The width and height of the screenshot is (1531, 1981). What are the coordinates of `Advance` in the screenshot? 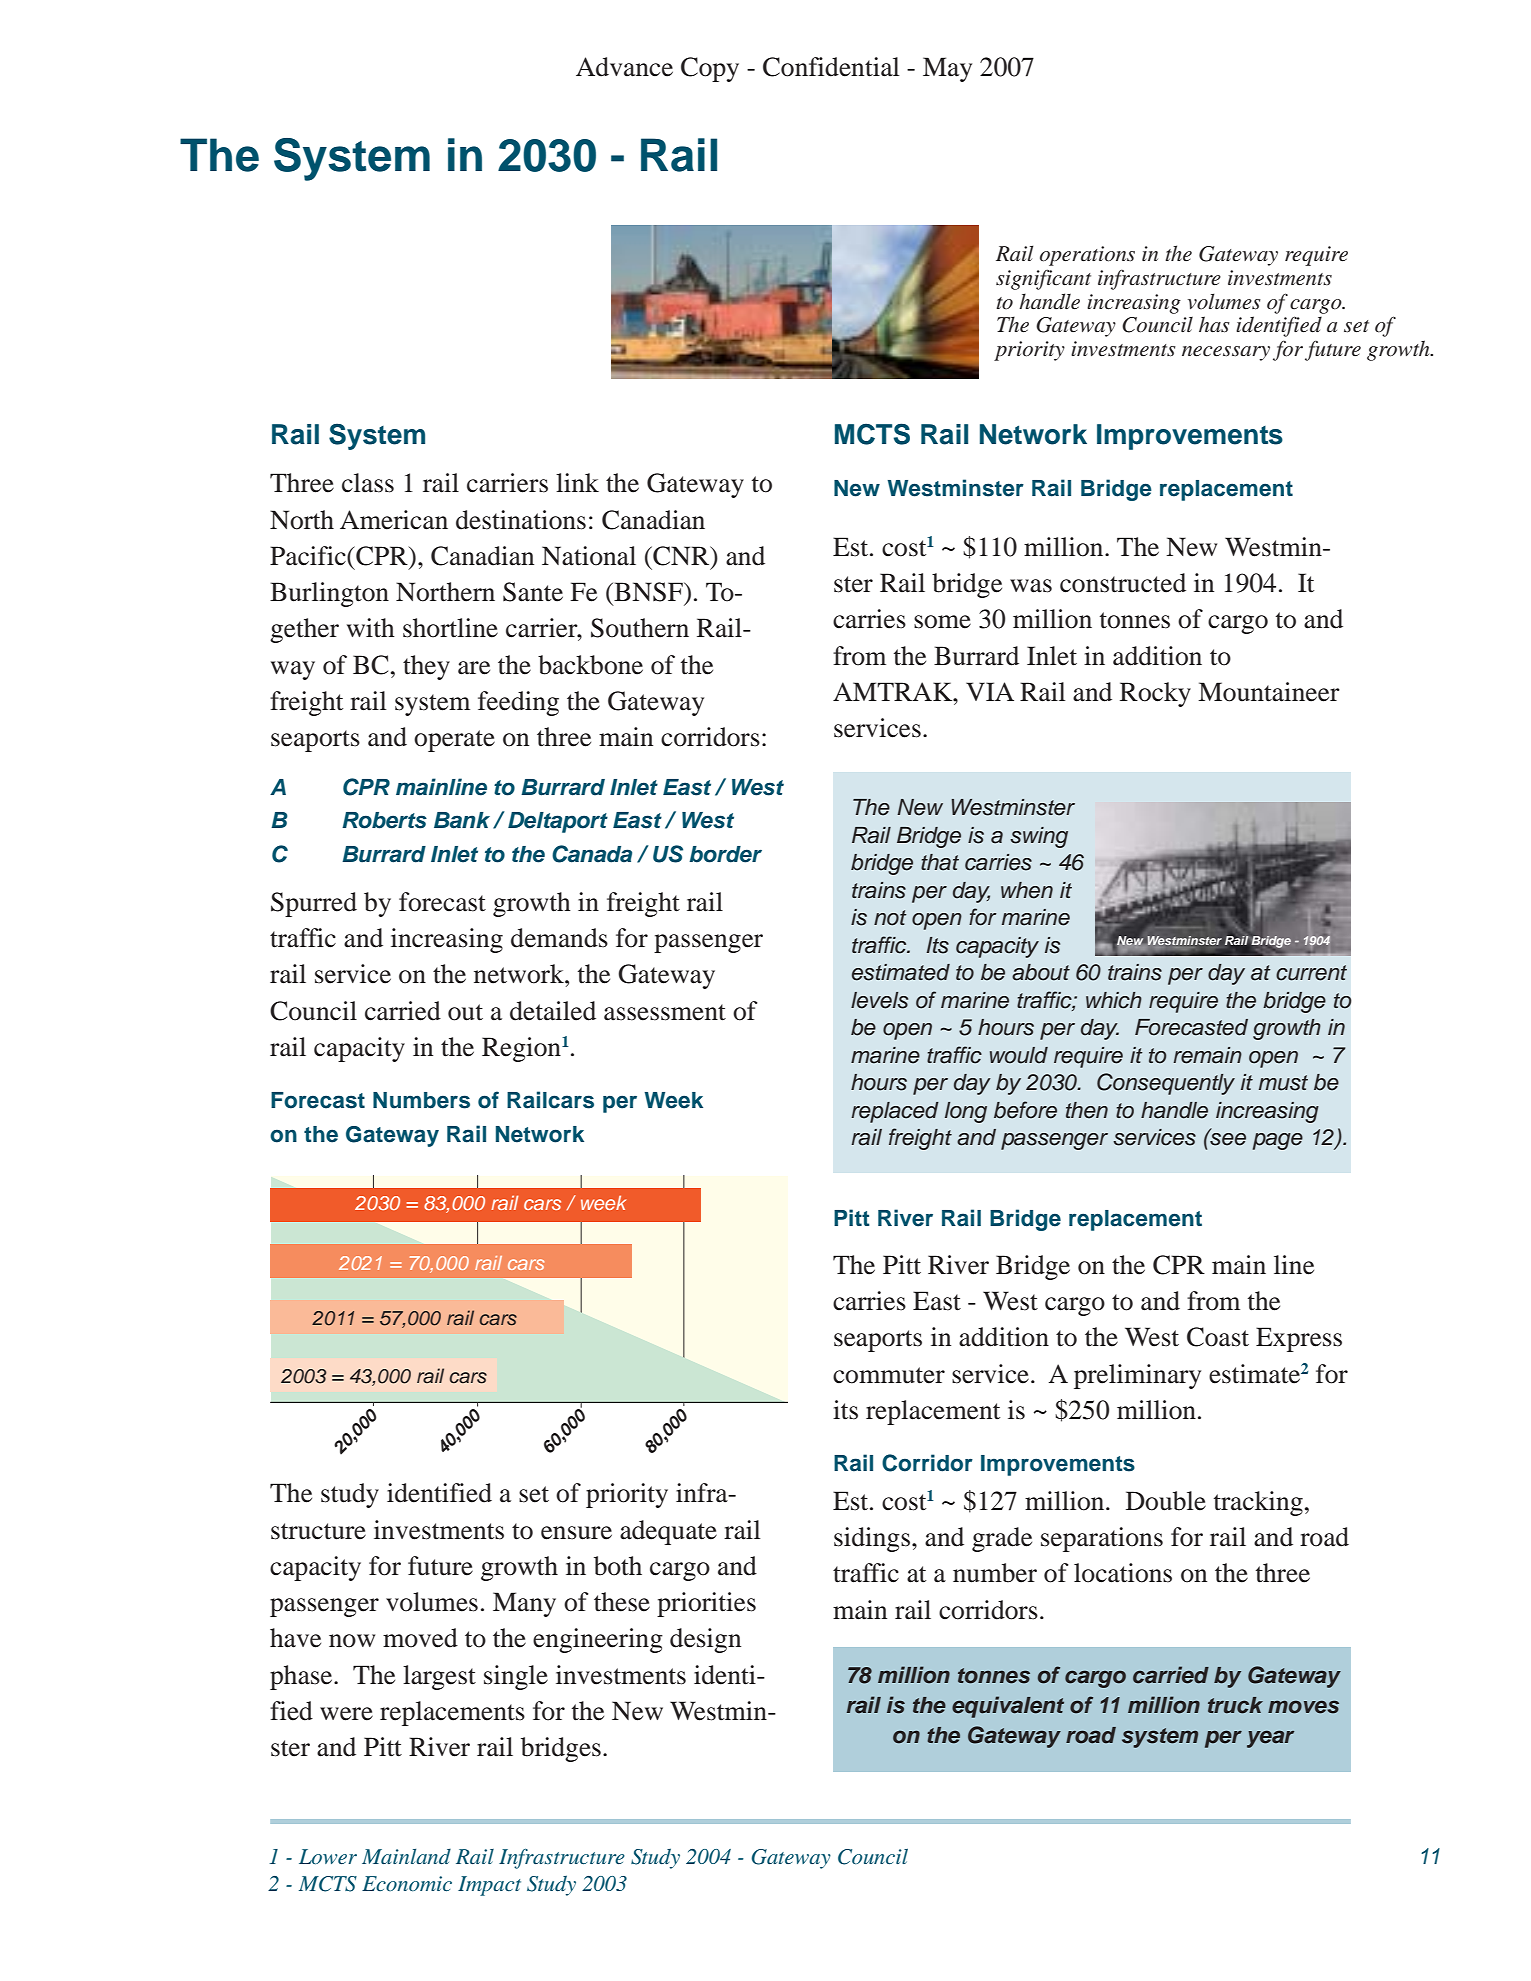 It's located at (624, 67).
